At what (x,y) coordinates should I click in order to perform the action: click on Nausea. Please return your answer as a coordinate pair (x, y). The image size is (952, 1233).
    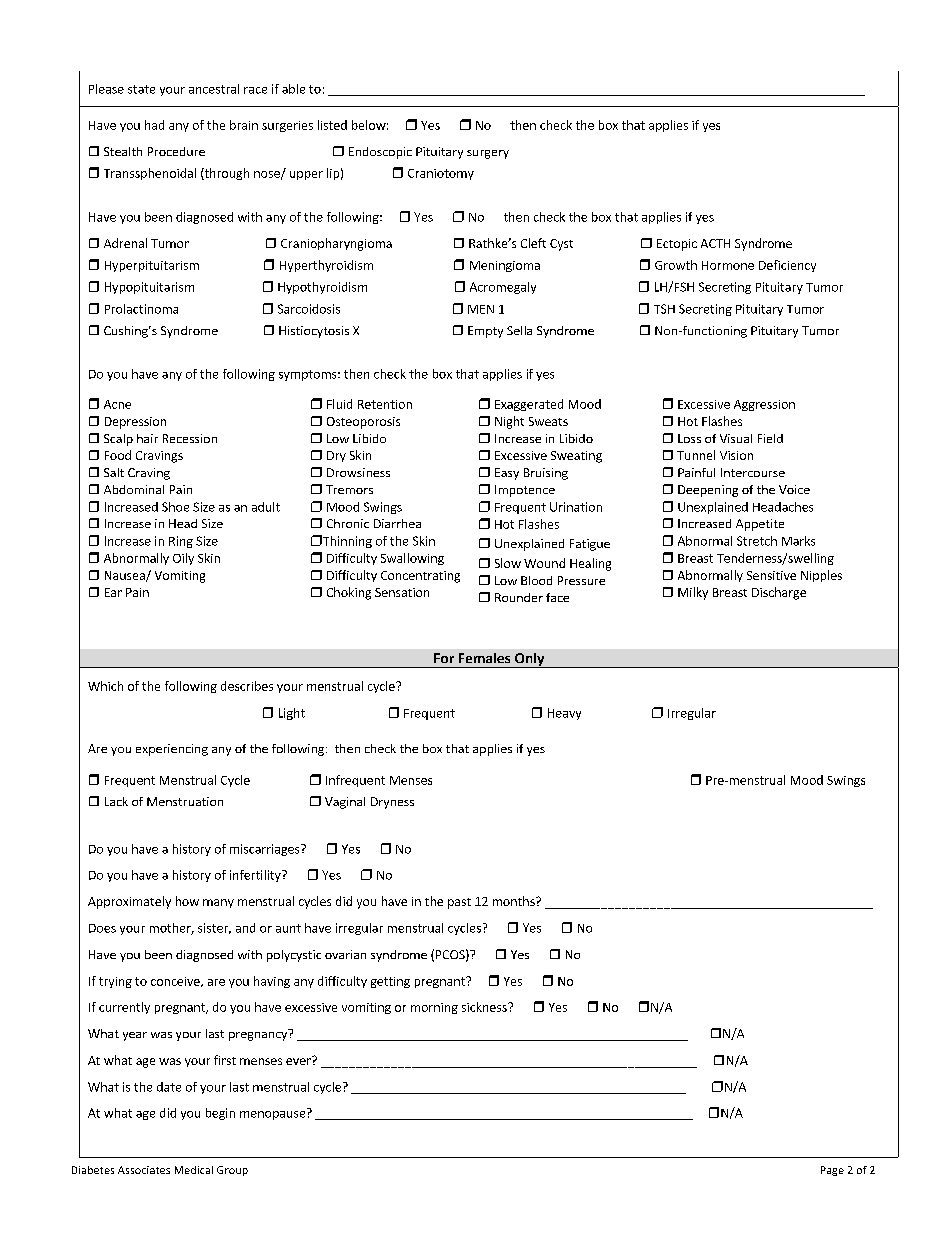
    Looking at the image, I should click on (126, 576).
